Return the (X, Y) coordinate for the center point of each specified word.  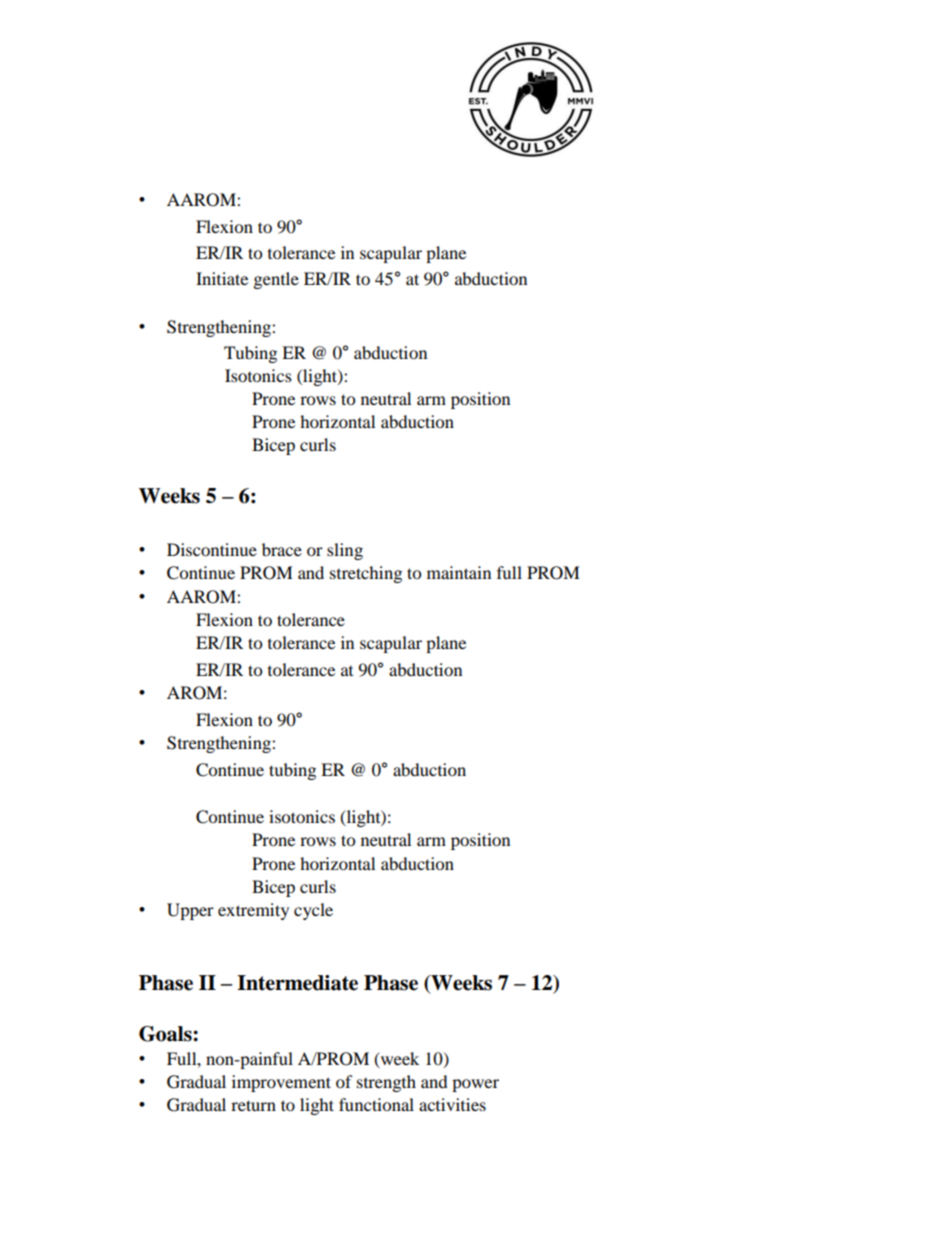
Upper (190, 911)
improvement (281, 1083)
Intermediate (297, 983)
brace (282, 549)
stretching (366, 574)
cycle (313, 911)
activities (452, 1104)
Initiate (222, 278)
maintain (459, 572)
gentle (276, 280)
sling (345, 551)
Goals (166, 1034)
